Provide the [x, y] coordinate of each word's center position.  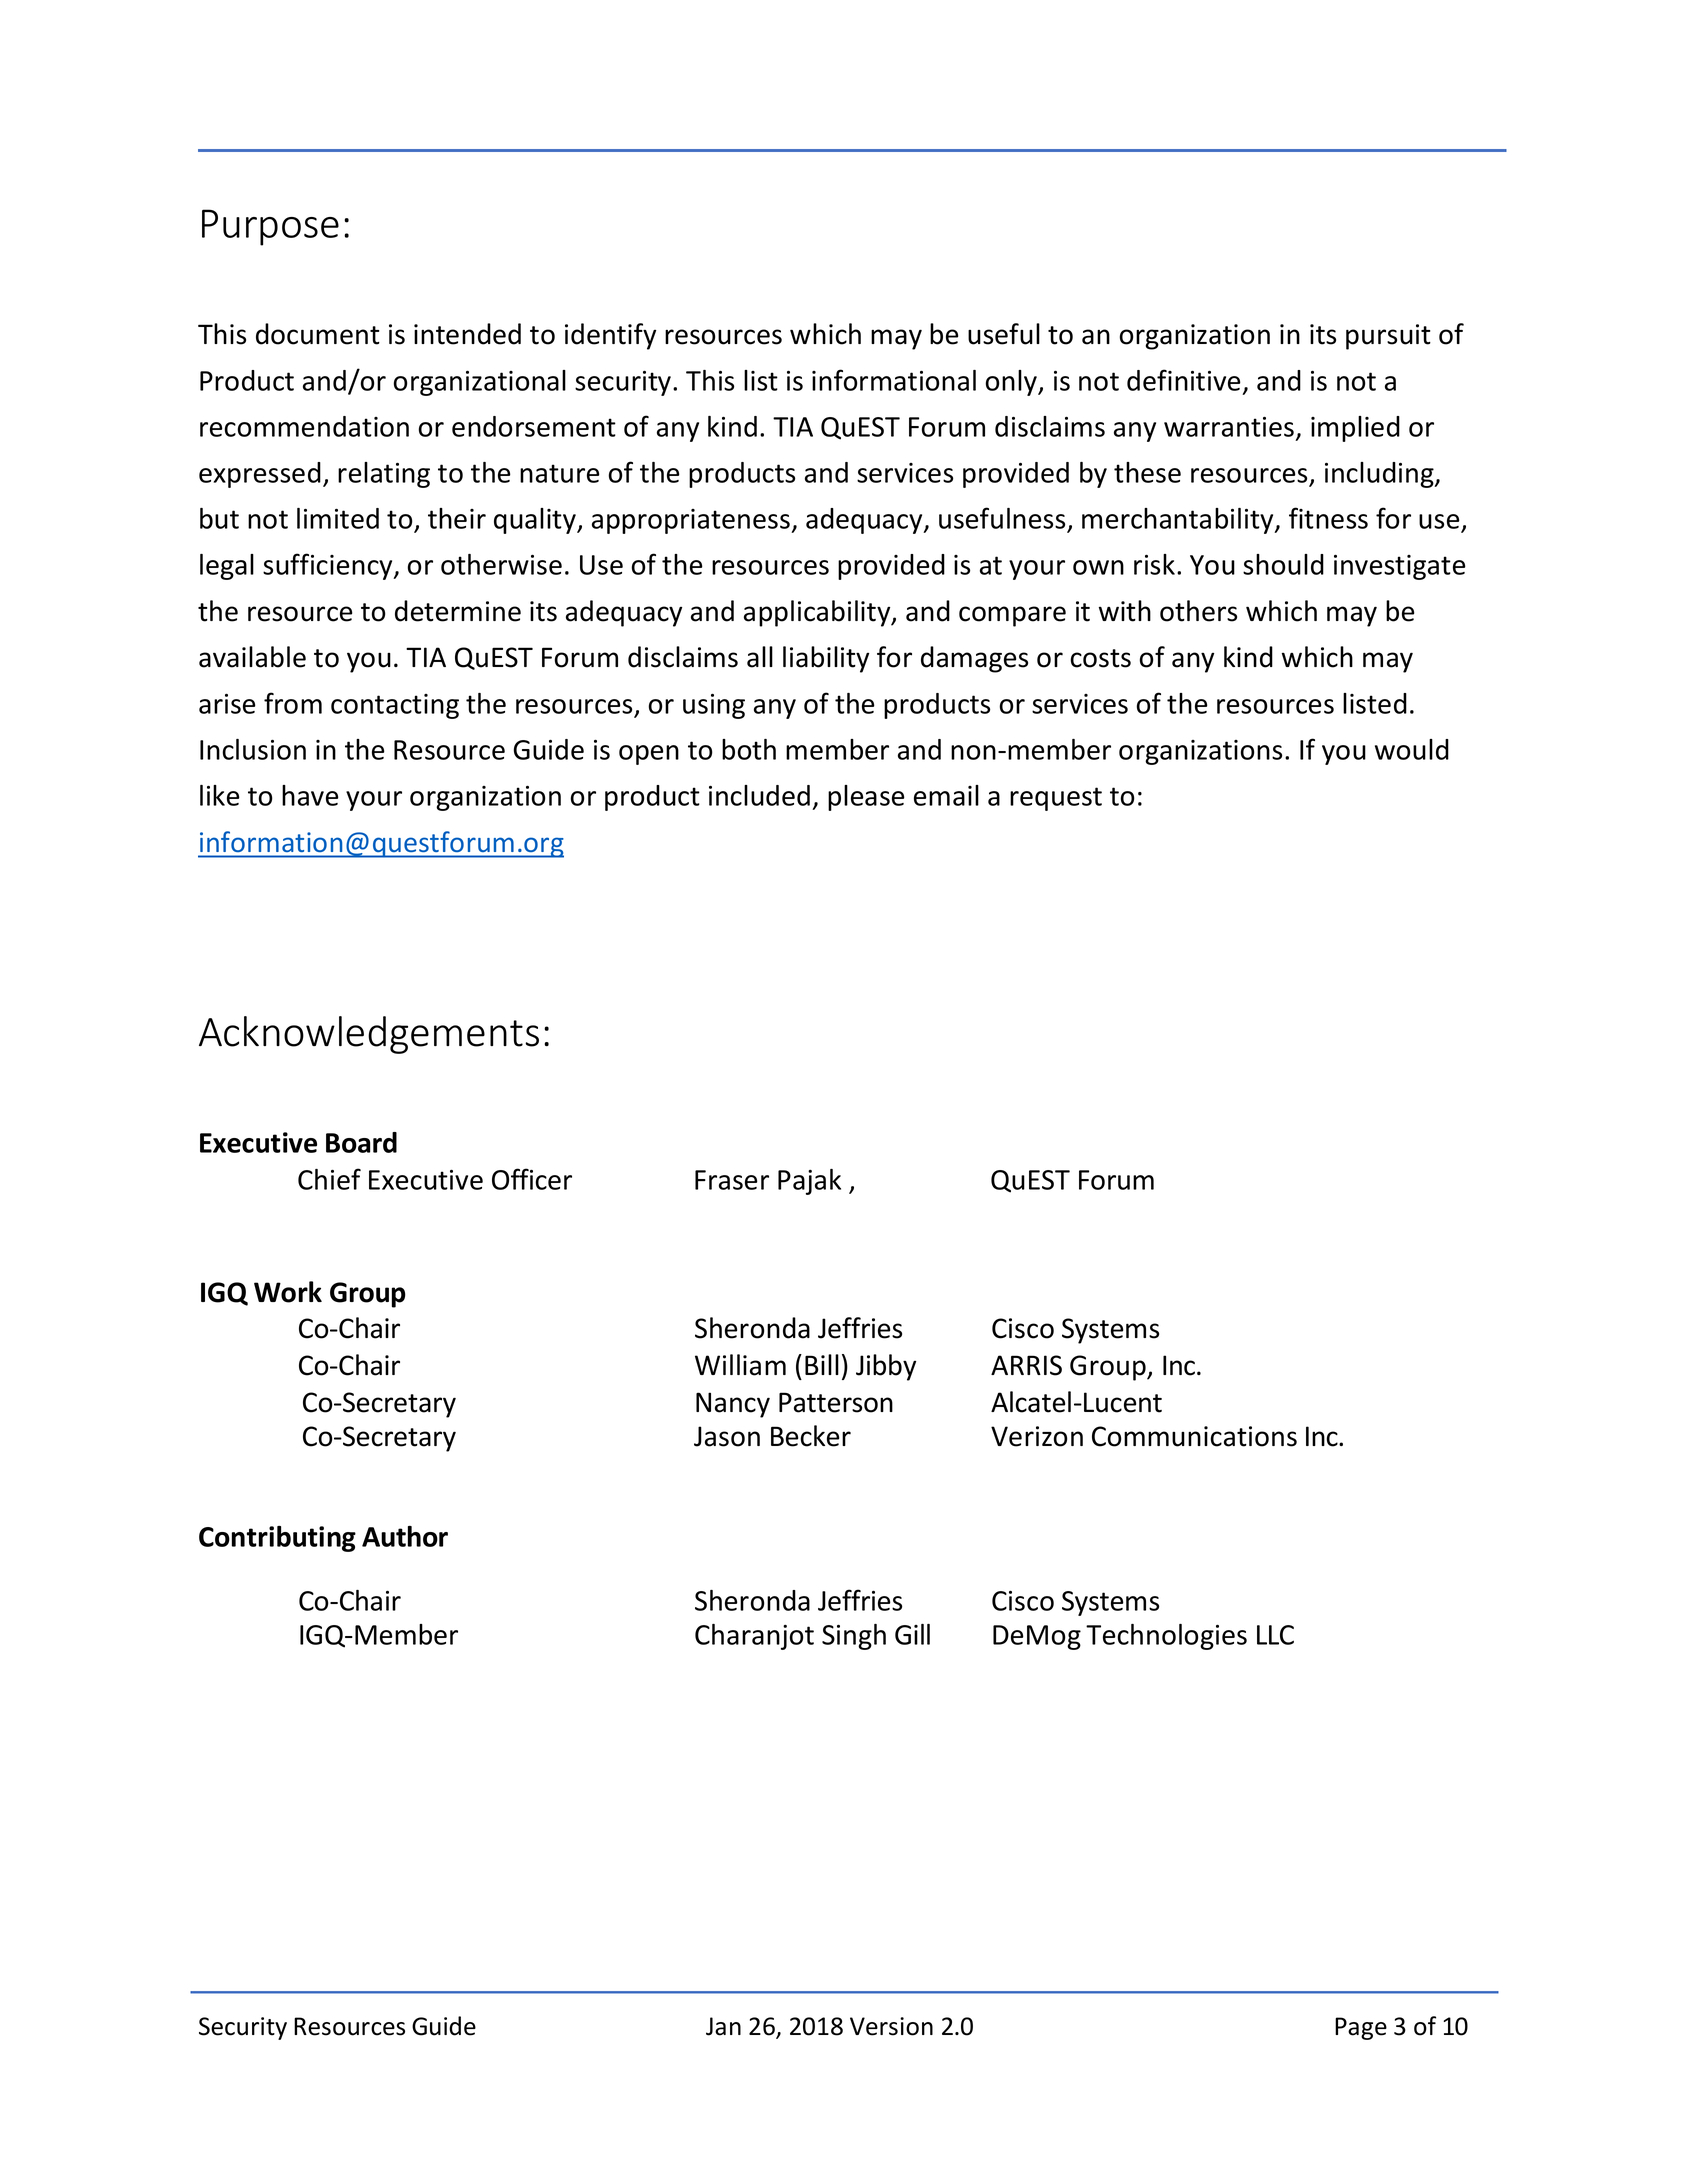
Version [891, 2026]
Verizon [1037, 1436]
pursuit [1388, 337]
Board [361, 1142]
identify [610, 336]
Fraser [732, 1180]
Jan [723, 2026]
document [318, 334]
